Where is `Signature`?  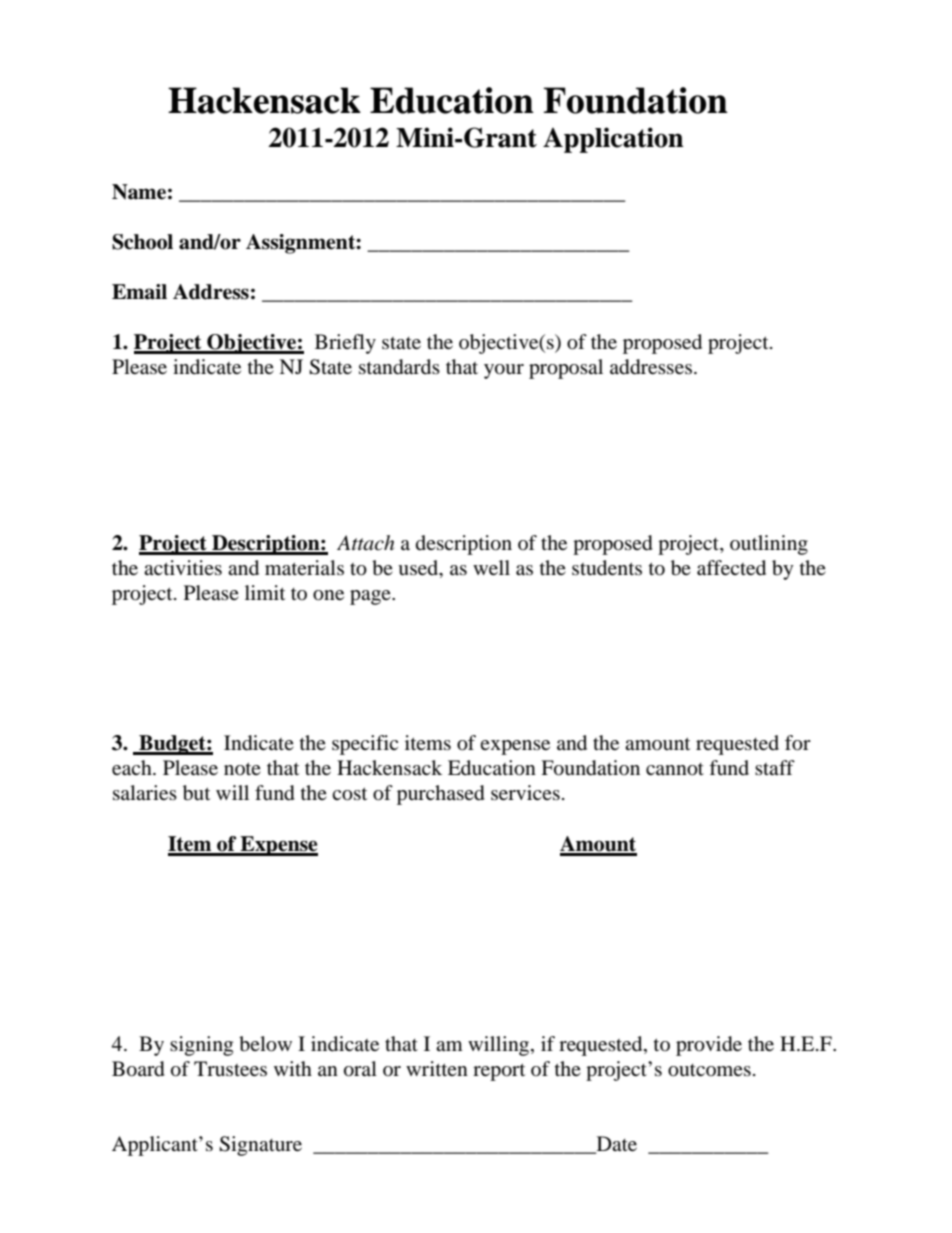 Signature is located at coordinates (260, 1146).
